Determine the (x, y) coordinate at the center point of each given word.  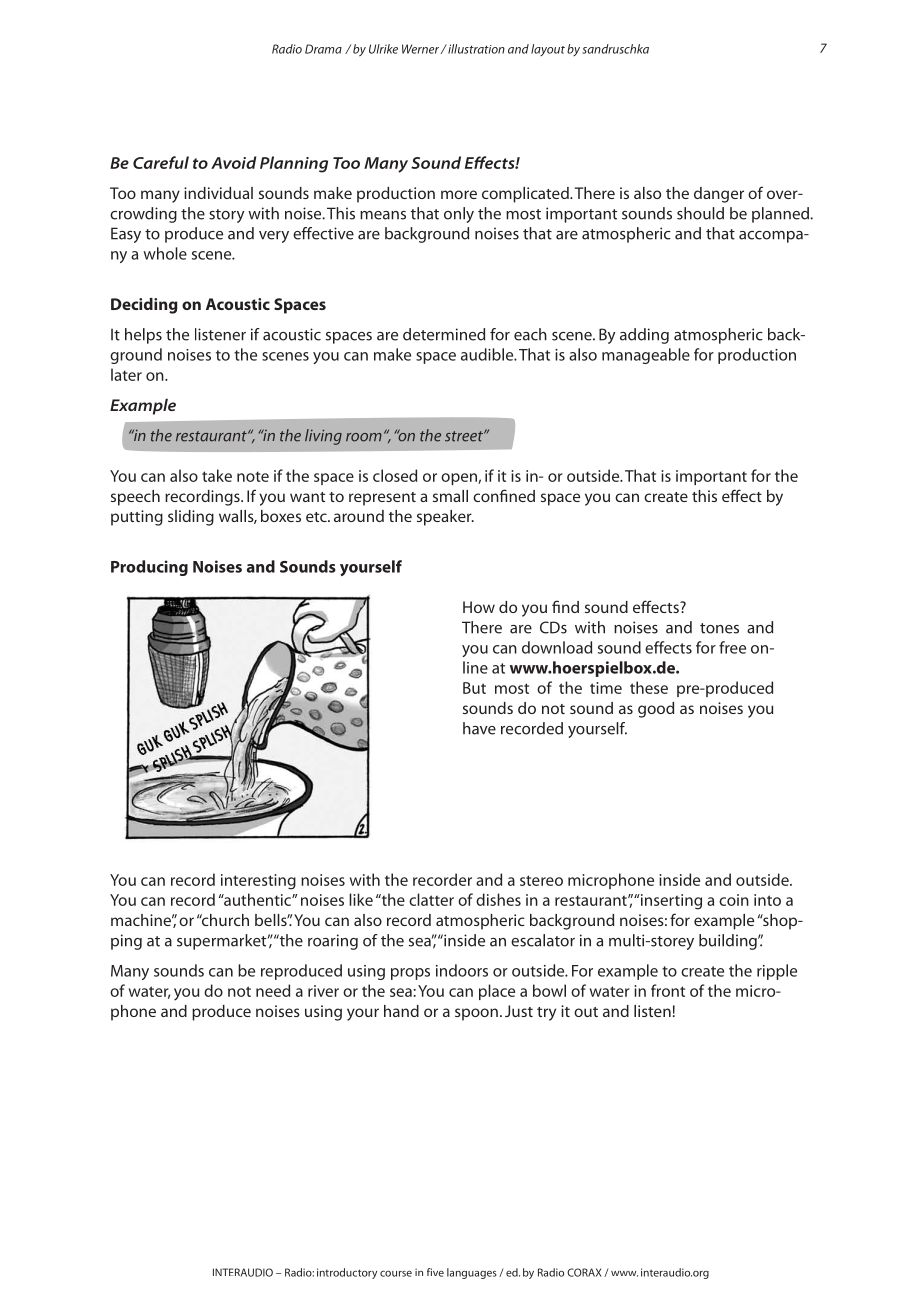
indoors (462, 970)
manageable (646, 356)
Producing (149, 568)
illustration (475, 49)
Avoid (233, 162)
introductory (347, 1273)
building (729, 942)
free (732, 647)
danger (719, 195)
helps (143, 336)
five (435, 1272)
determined (444, 334)
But (474, 688)
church (224, 920)
